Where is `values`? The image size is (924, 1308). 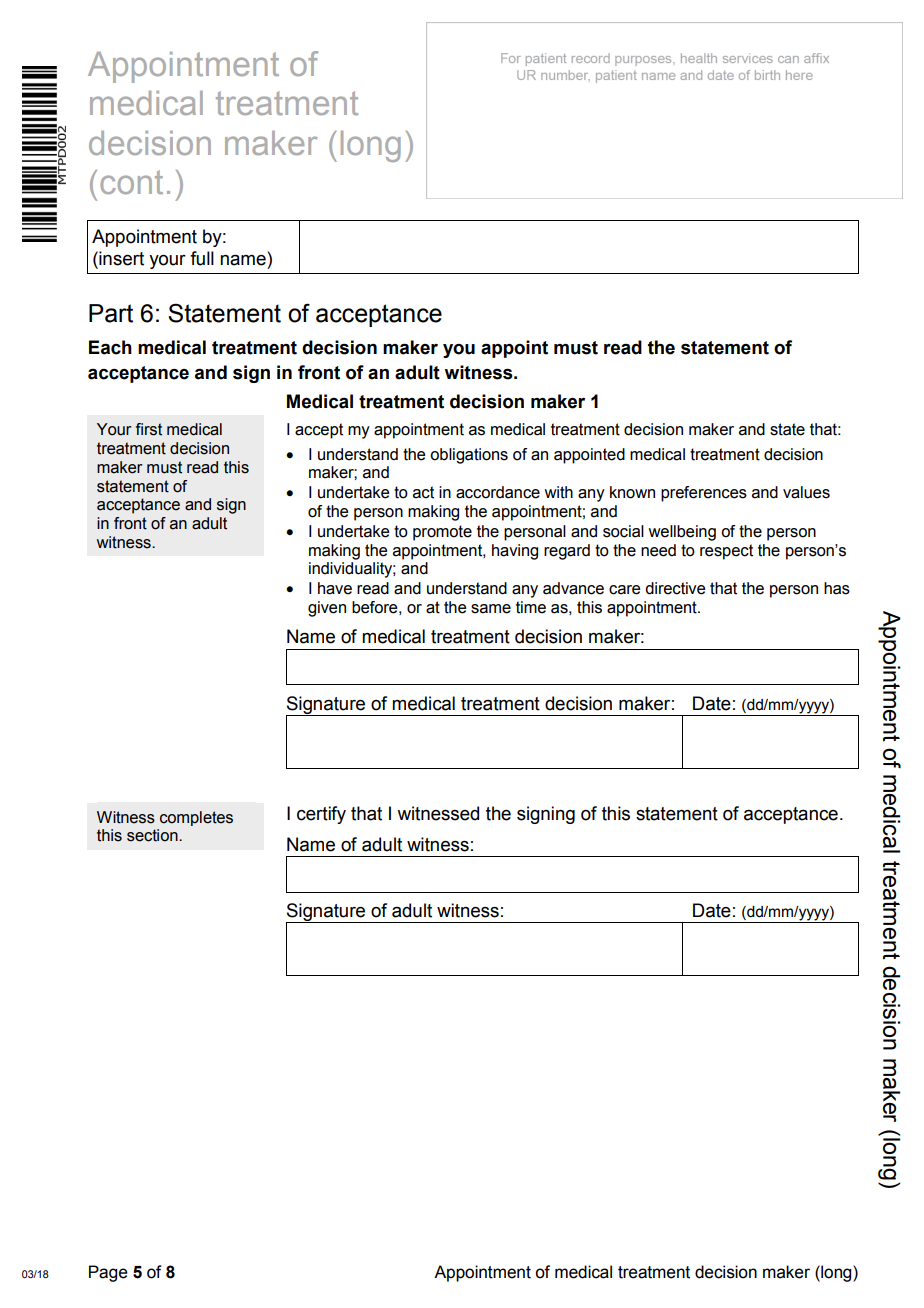 values is located at coordinates (806, 492).
